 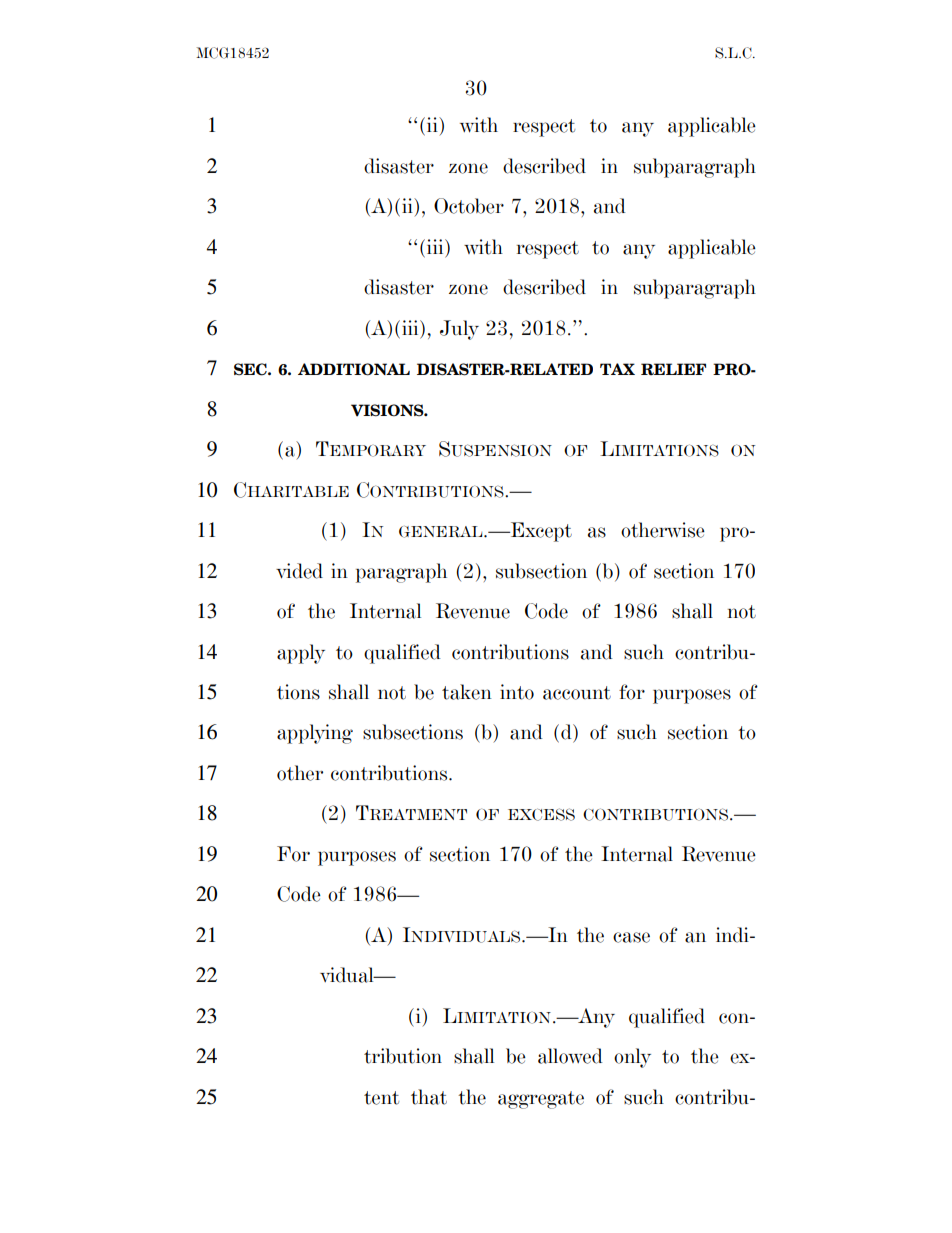 I want to click on taken, so click(x=467, y=692).
